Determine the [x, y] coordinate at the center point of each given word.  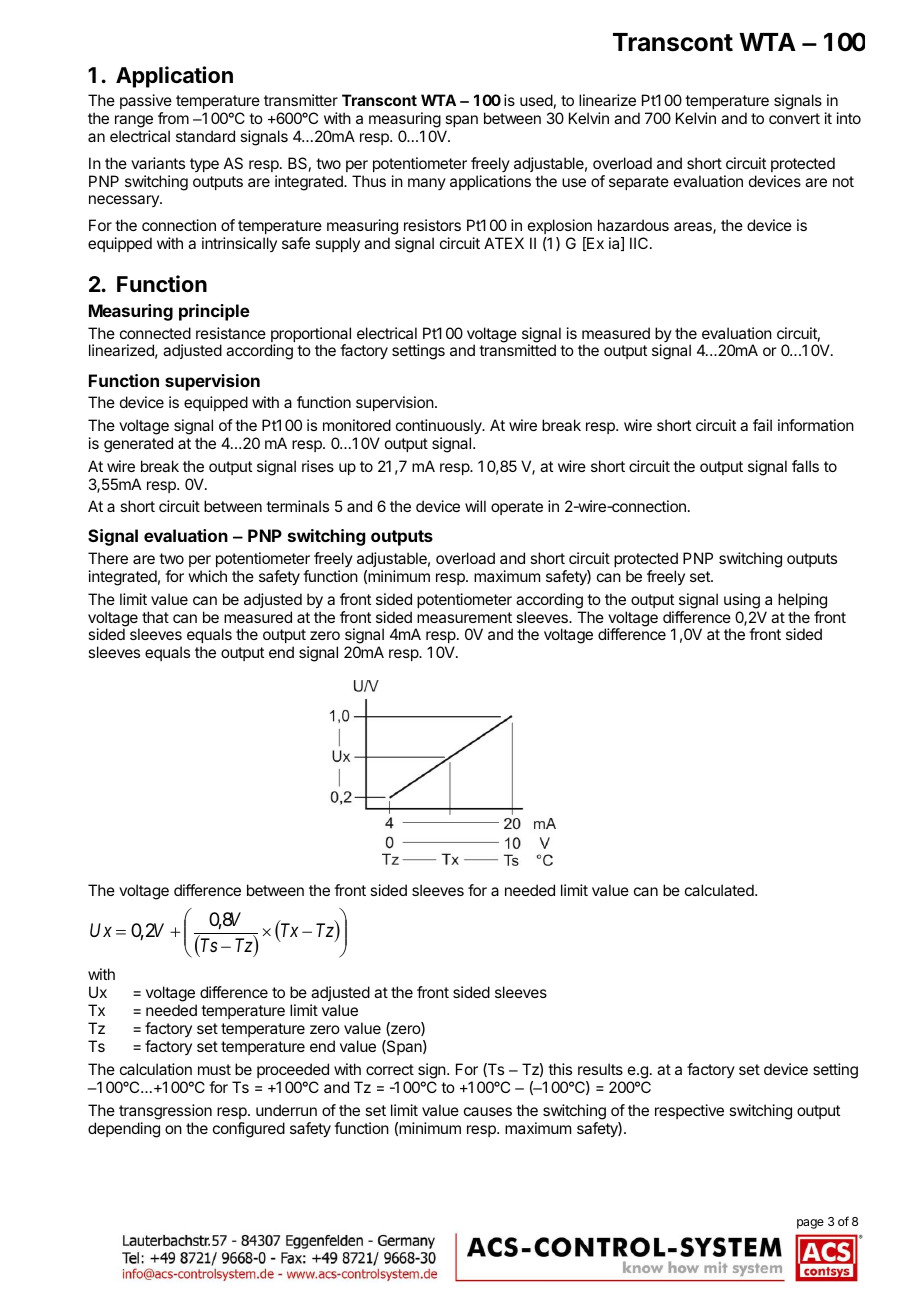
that [155, 617]
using [742, 601]
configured [249, 1130]
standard [205, 136]
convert [794, 118]
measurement [464, 617]
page [810, 1224]
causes [488, 1111]
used [536, 100]
